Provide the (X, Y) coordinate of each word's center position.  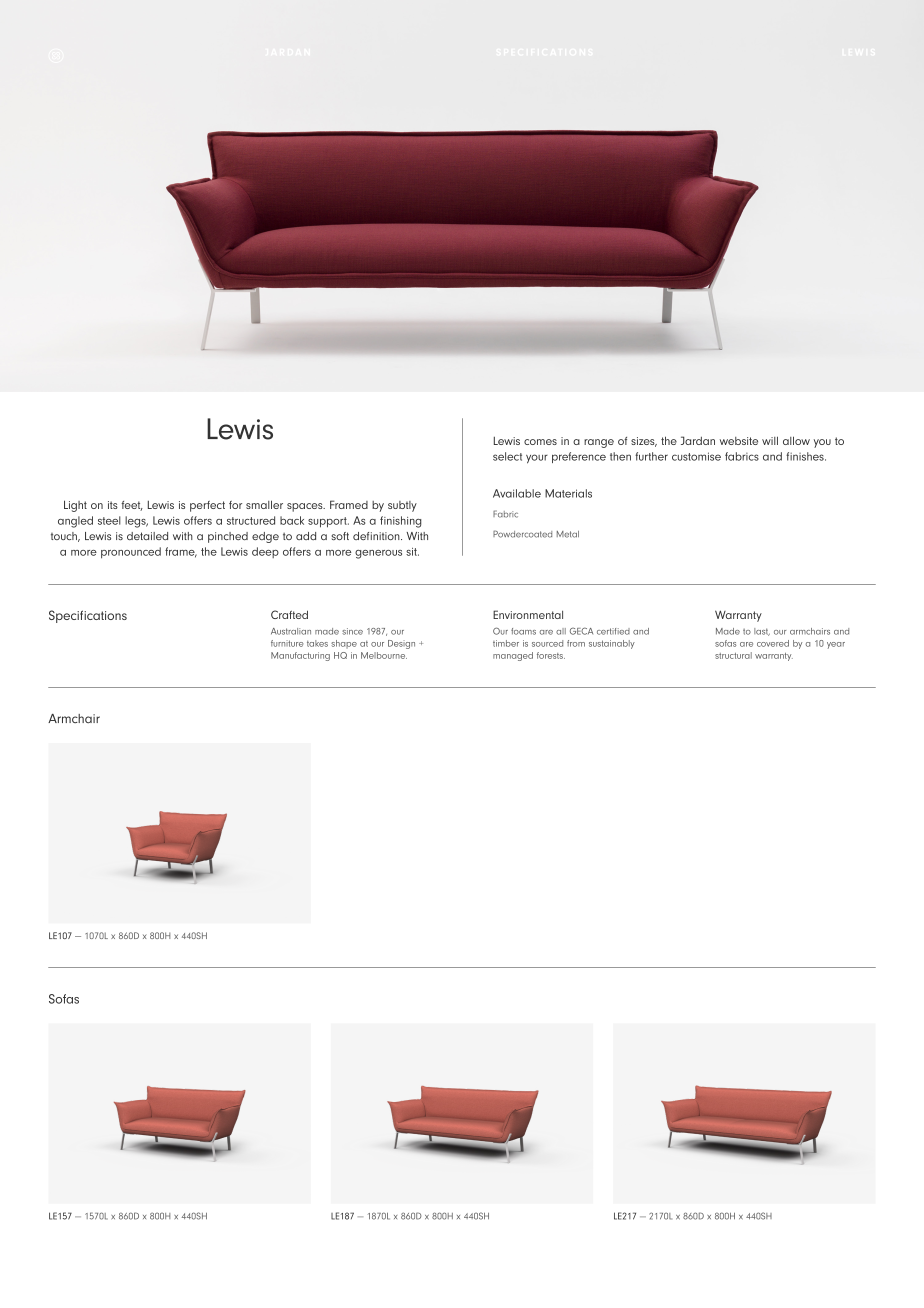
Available (517, 493)
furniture (287, 643)
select (507, 456)
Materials (568, 493)
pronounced (131, 553)
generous (378, 554)
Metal (568, 534)
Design (401, 644)
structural (733, 655)
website (739, 441)
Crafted (289, 614)
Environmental (528, 614)
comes (540, 442)
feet (132, 506)
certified (613, 631)
